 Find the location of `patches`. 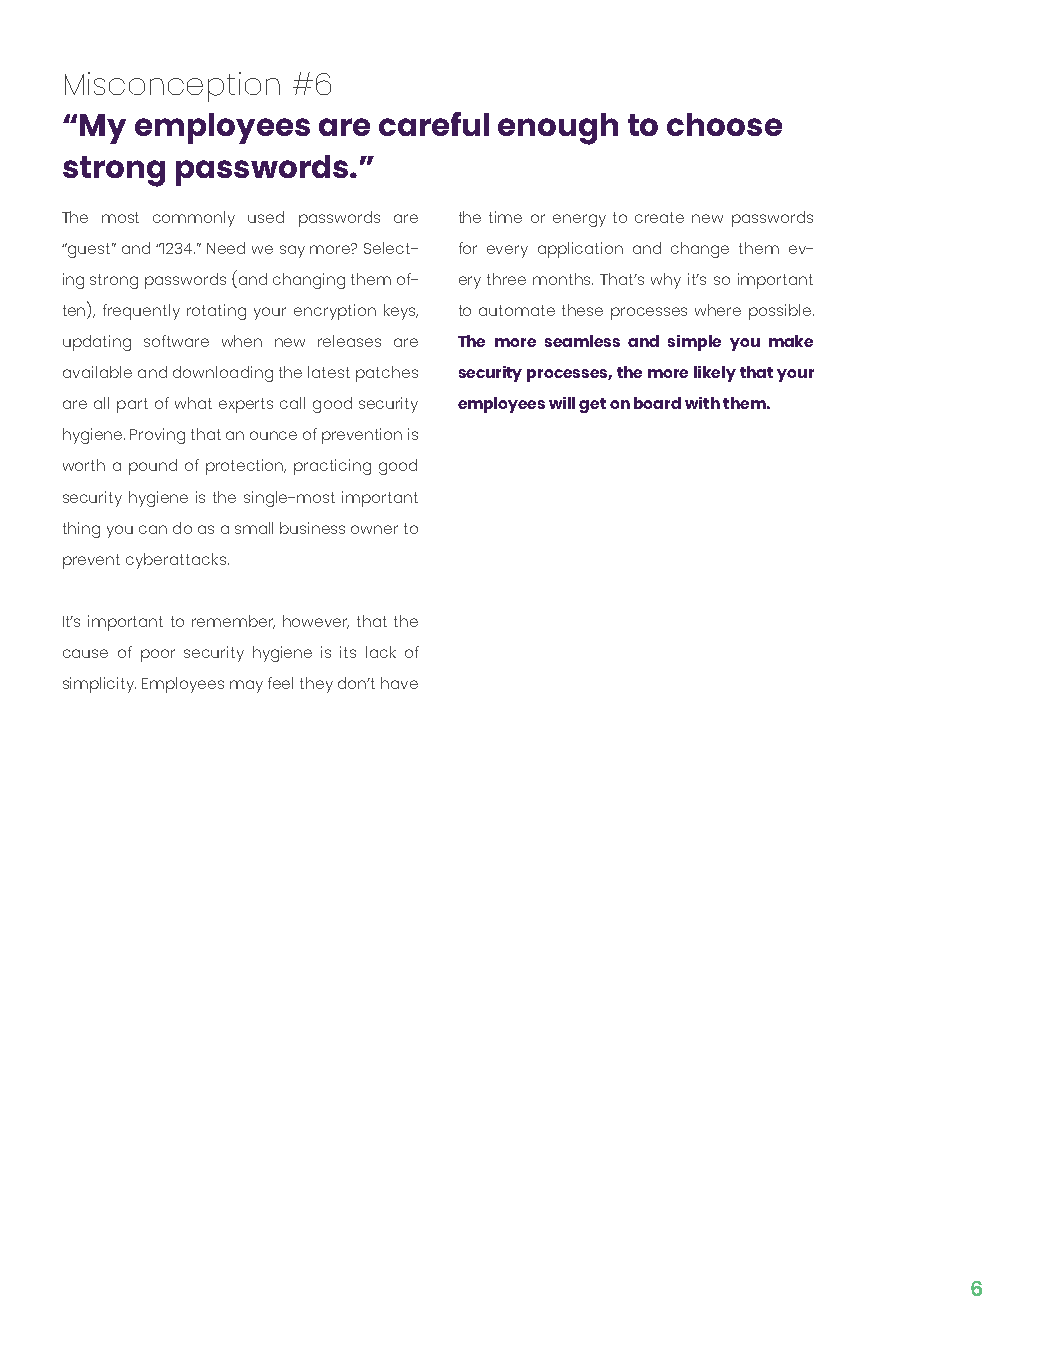

patches is located at coordinates (387, 374).
